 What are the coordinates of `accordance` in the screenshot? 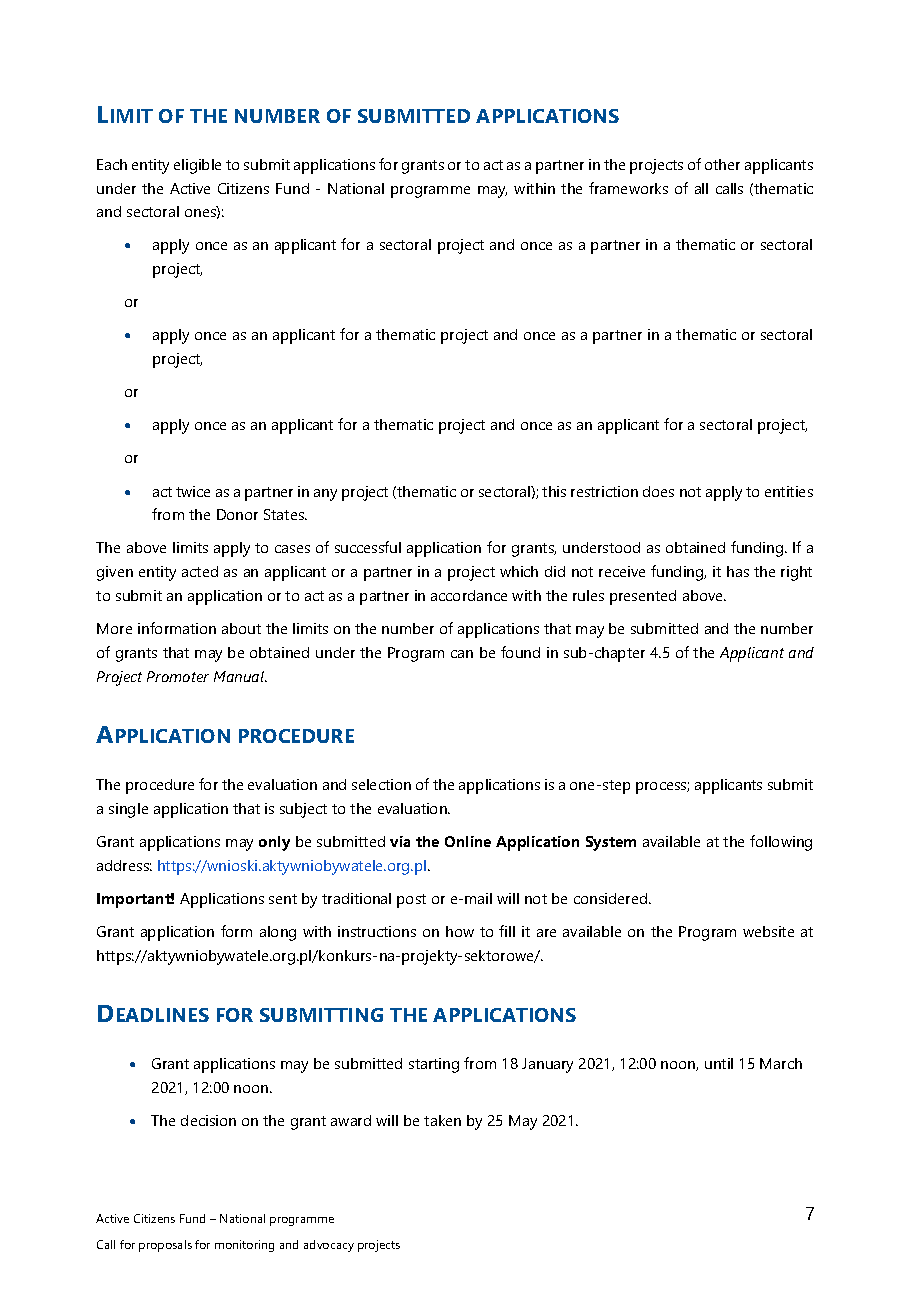 It's located at (469, 595).
